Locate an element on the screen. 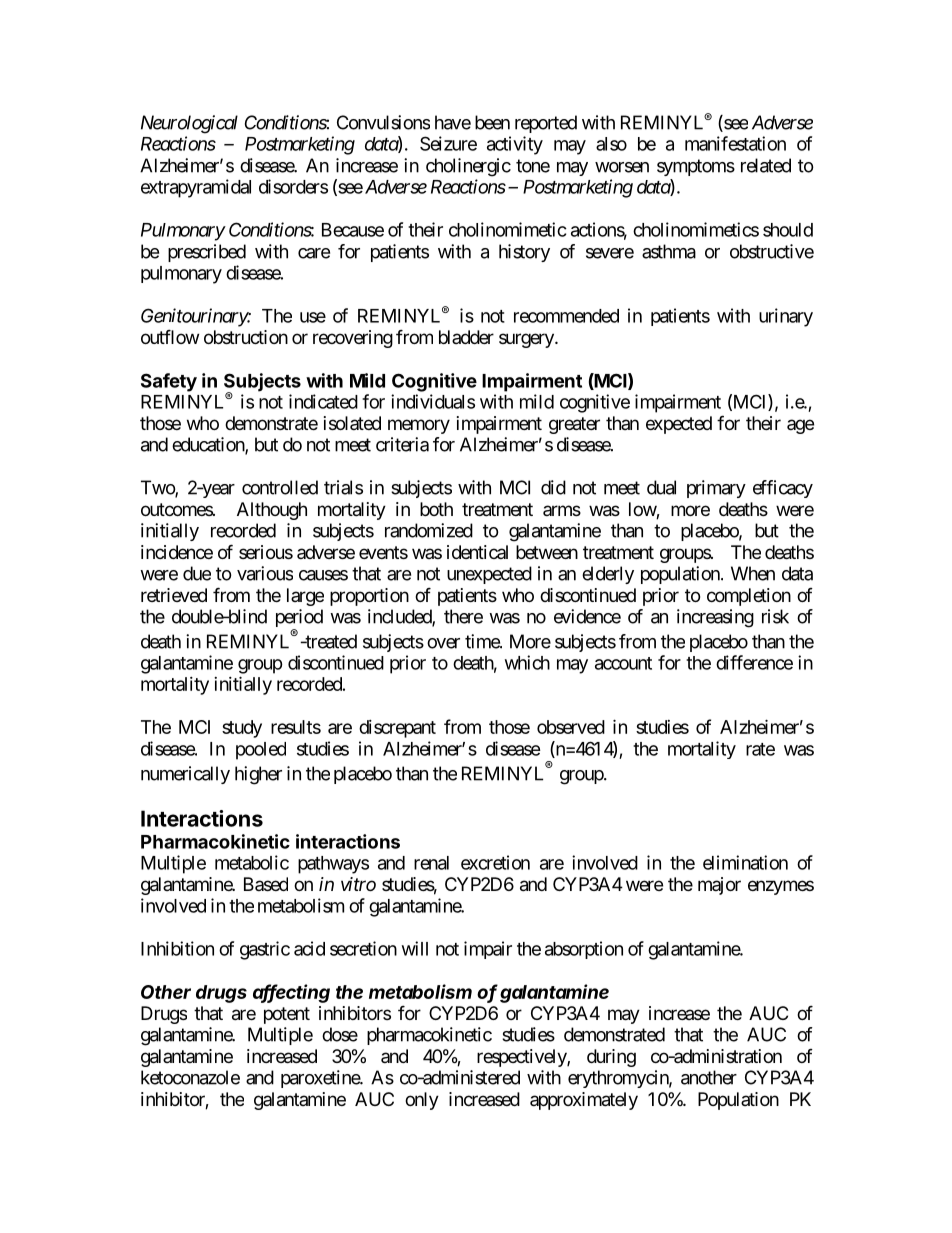 The image size is (952, 1233). Neurological is located at coordinates (189, 124).
